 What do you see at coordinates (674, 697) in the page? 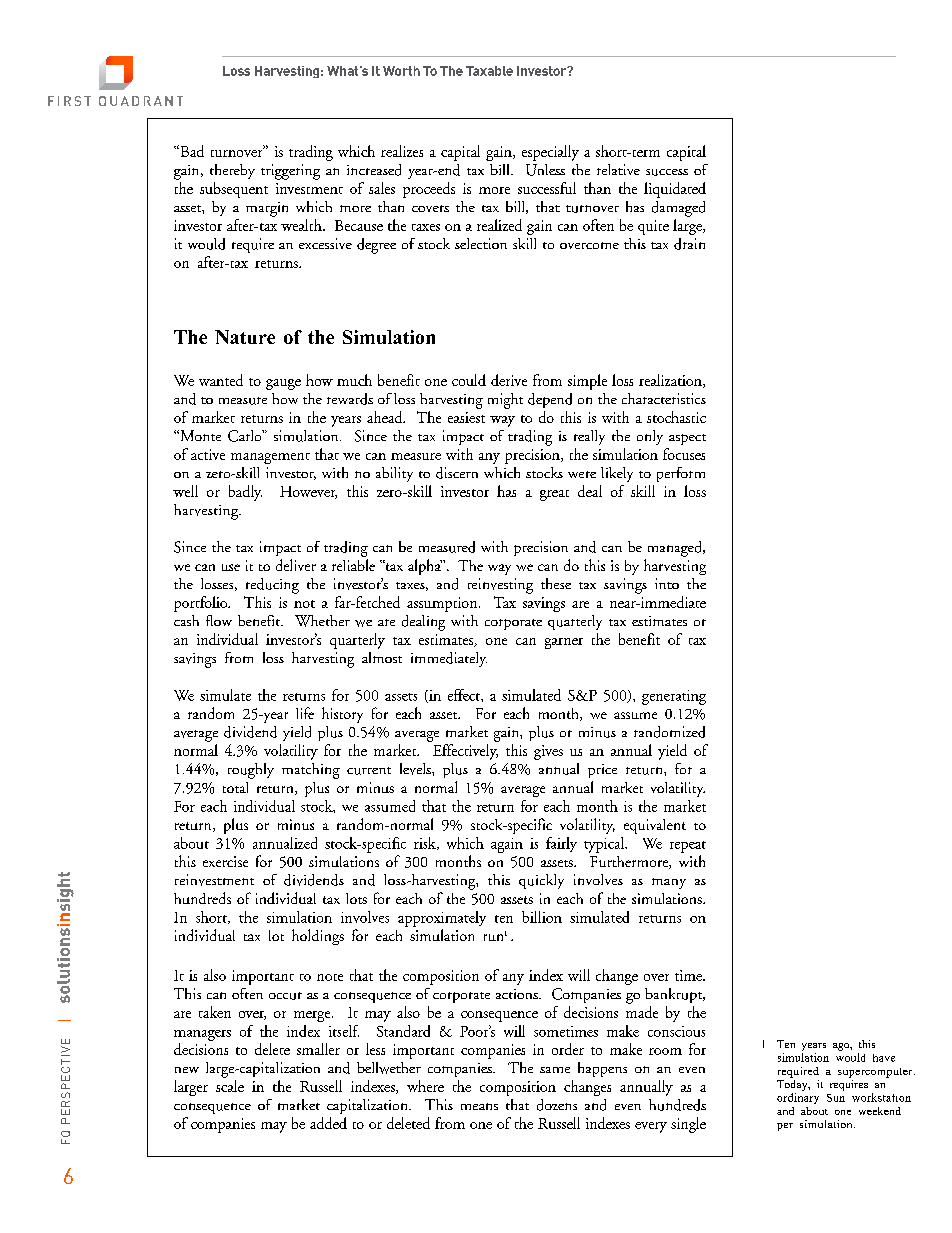
I see `generating` at bounding box center [674, 697].
